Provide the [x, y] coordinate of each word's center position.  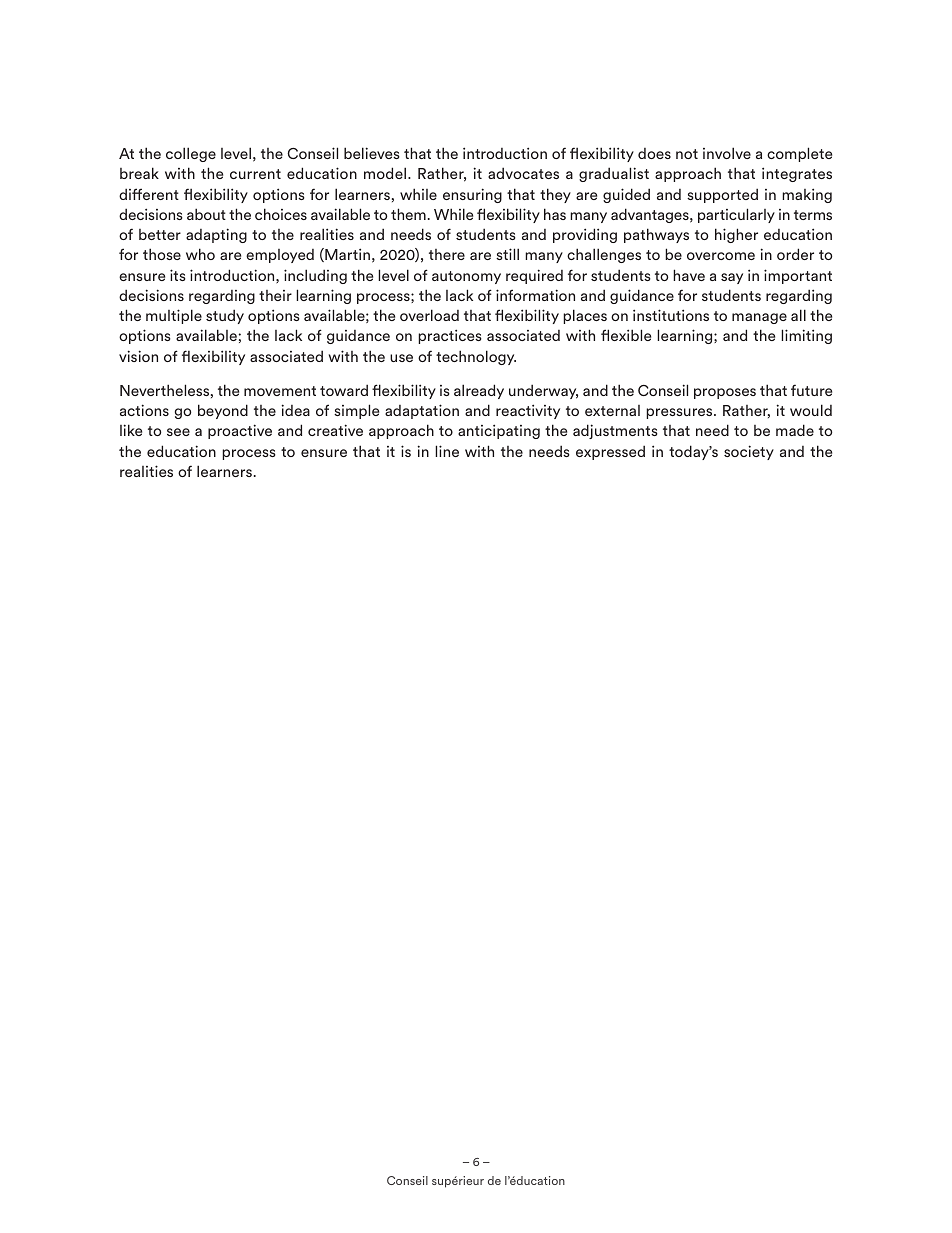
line [447, 451]
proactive [240, 431]
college [191, 154]
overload [429, 315]
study [225, 316]
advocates [523, 173]
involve [727, 153]
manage [759, 318]
